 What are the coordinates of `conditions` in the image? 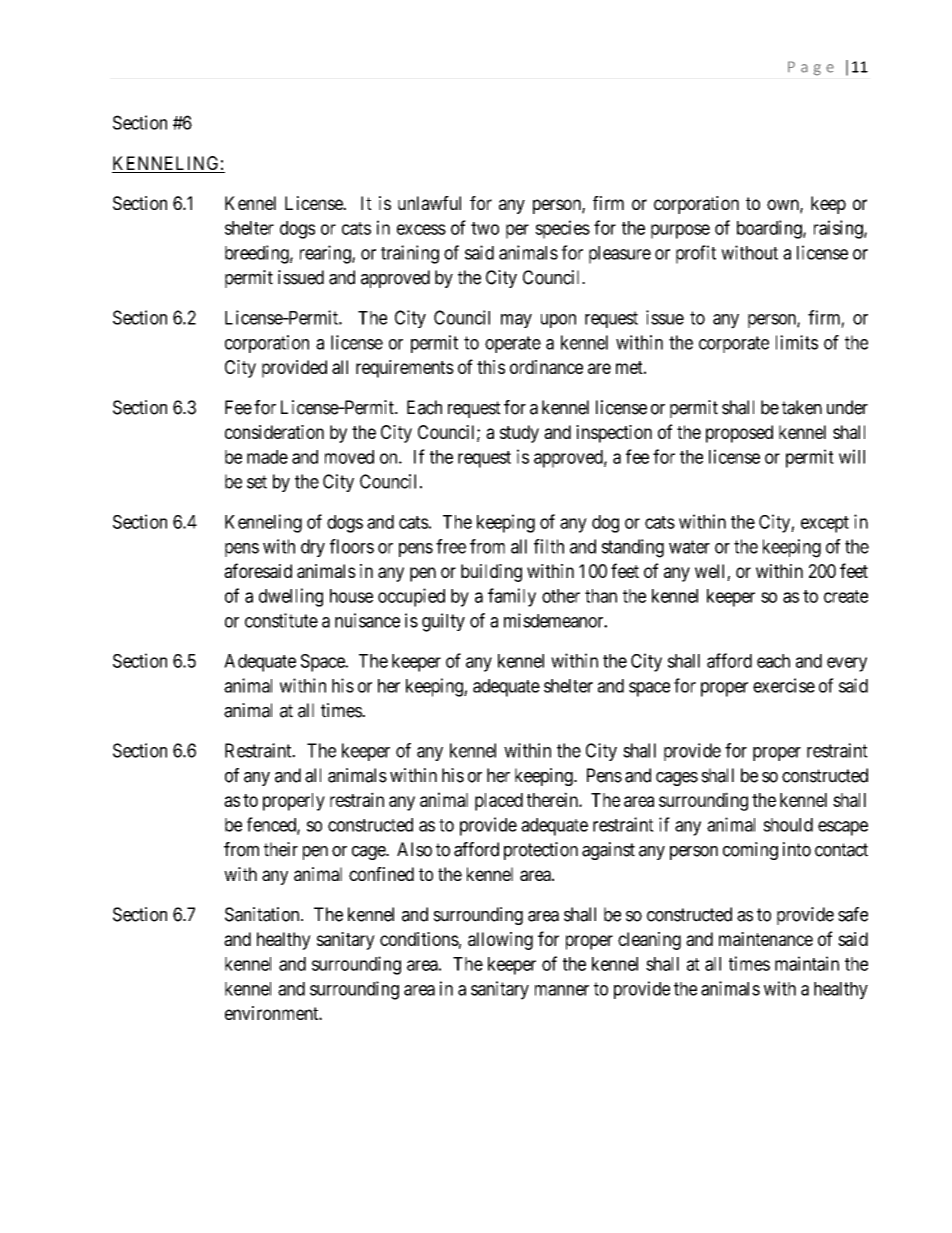 It's located at (419, 939).
